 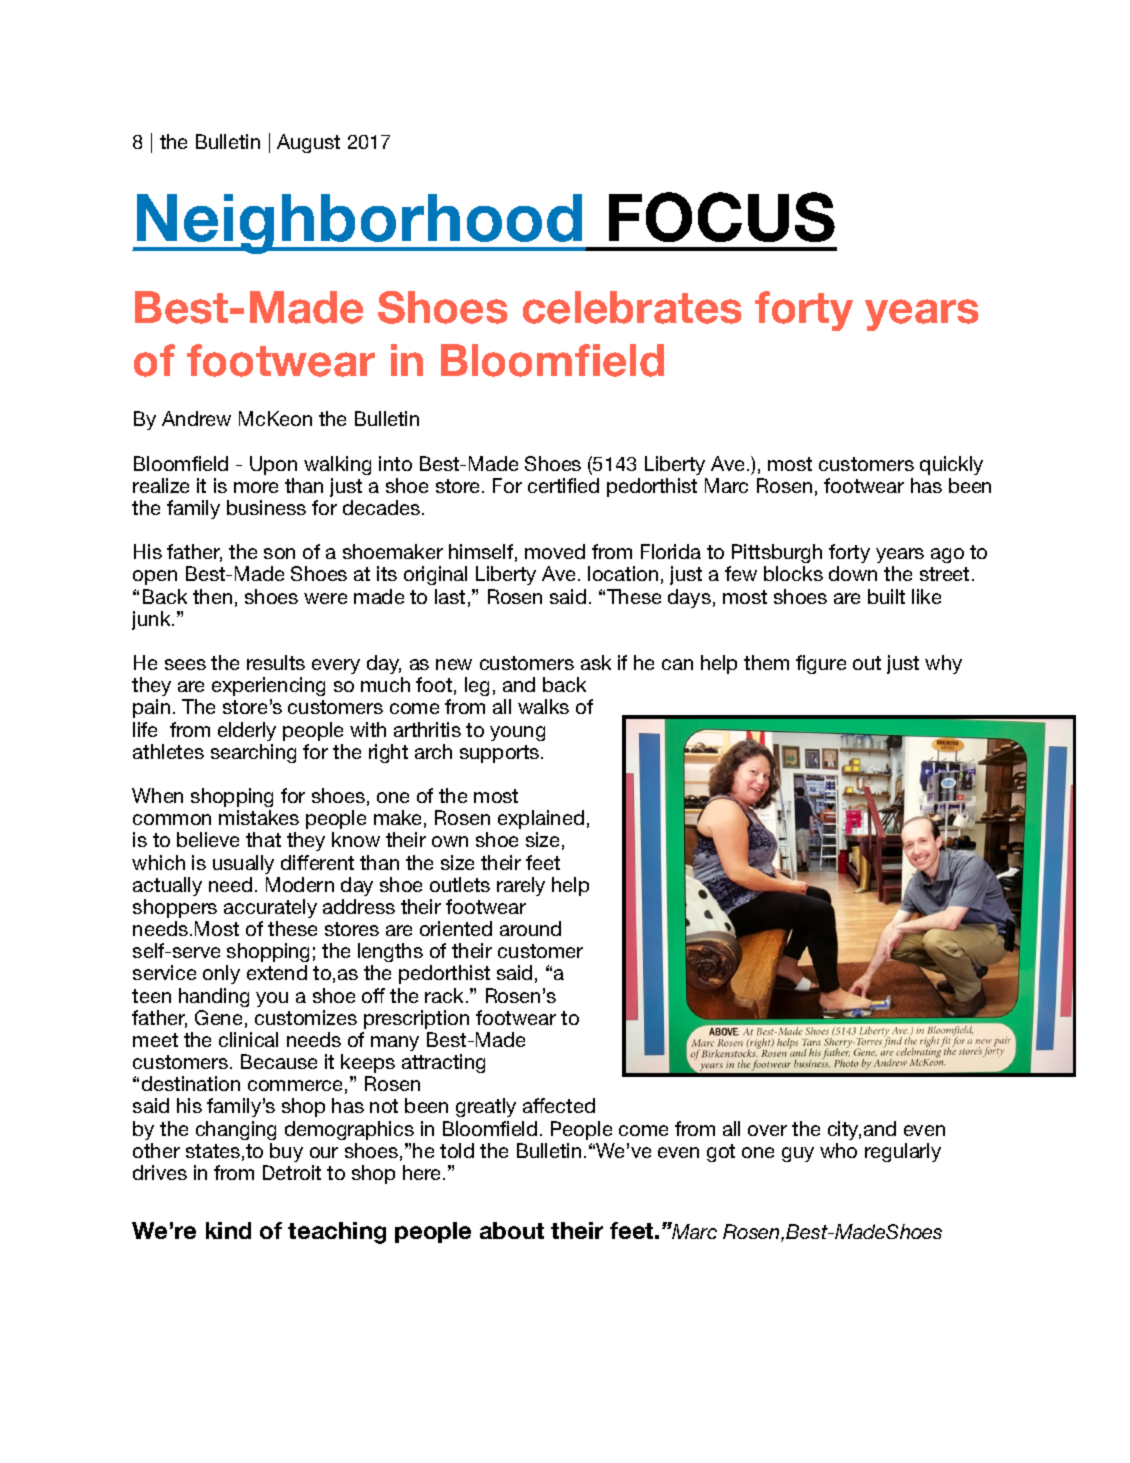 I want to click on FOCUS, so click(x=722, y=217).
